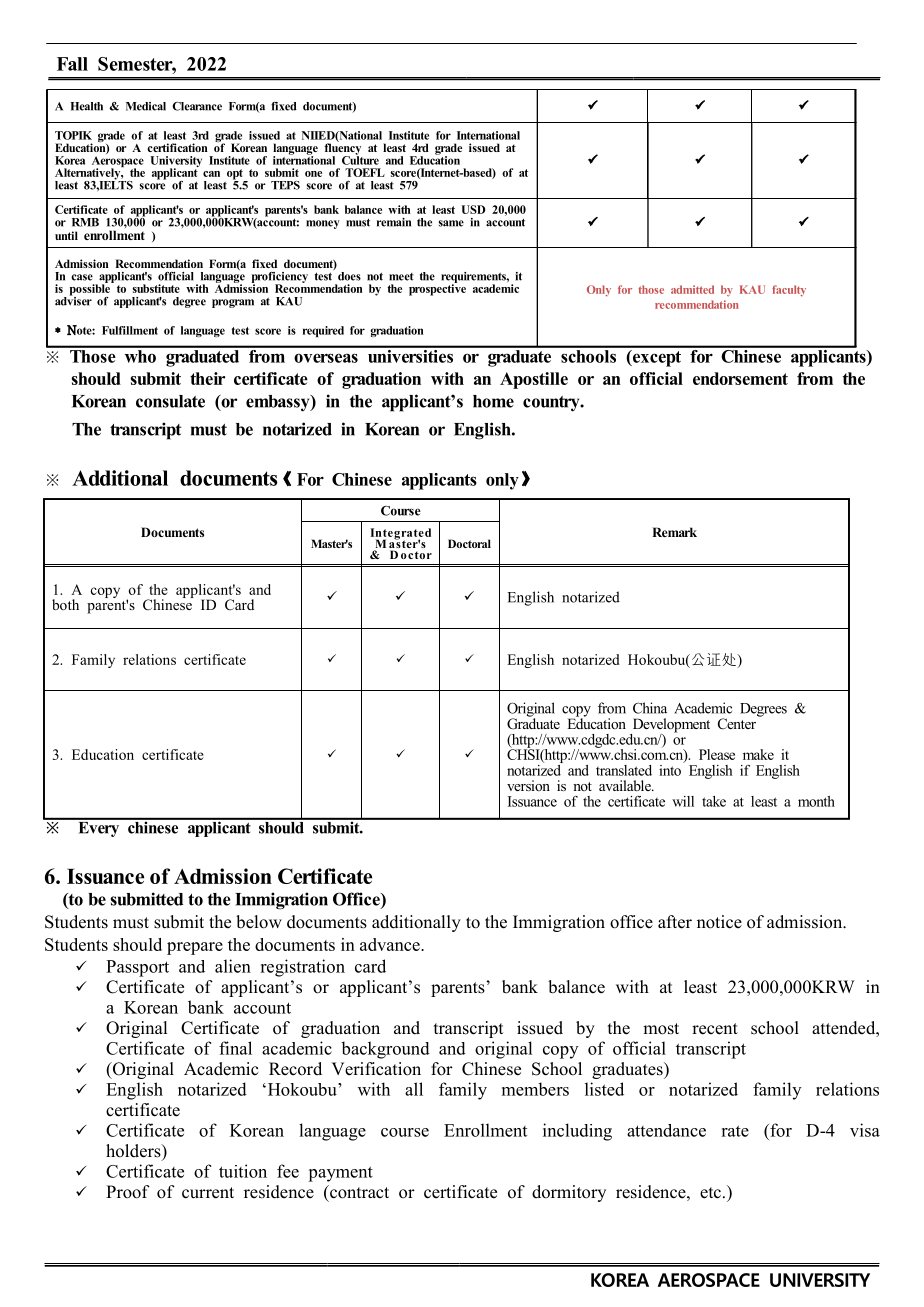 The image size is (924, 1307). What do you see at coordinates (528, 785) in the screenshot?
I see `version` at bounding box center [528, 785].
